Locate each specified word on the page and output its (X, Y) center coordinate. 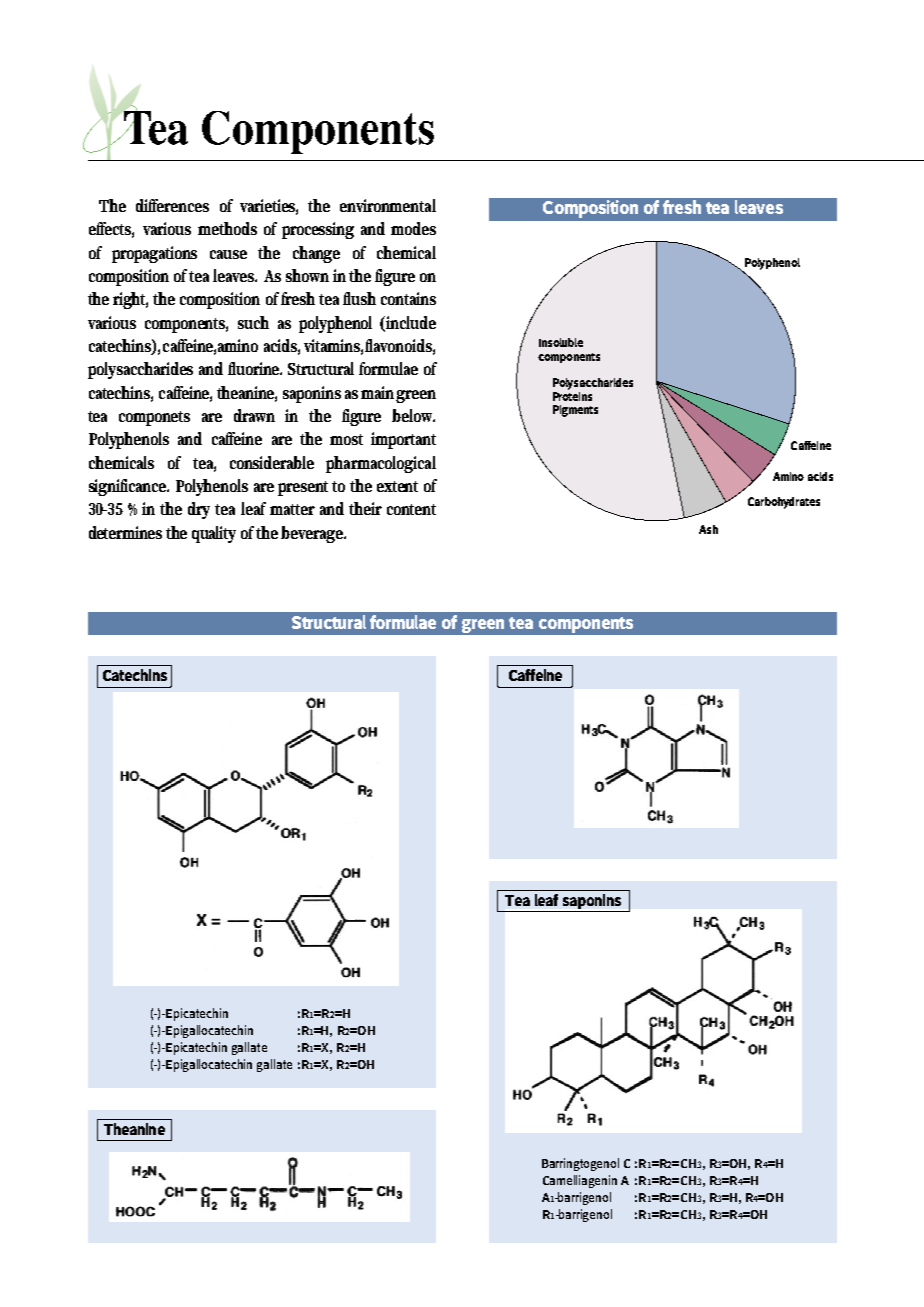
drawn (254, 415)
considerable (272, 462)
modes (413, 228)
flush (359, 298)
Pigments (575, 411)
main (379, 393)
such (253, 322)
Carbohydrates (784, 503)
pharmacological (381, 464)
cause (228, 254)
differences (172, 205)
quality (214, 534)
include (411, 322)
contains (408, 298)
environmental (388, 205)
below (413, 415)
